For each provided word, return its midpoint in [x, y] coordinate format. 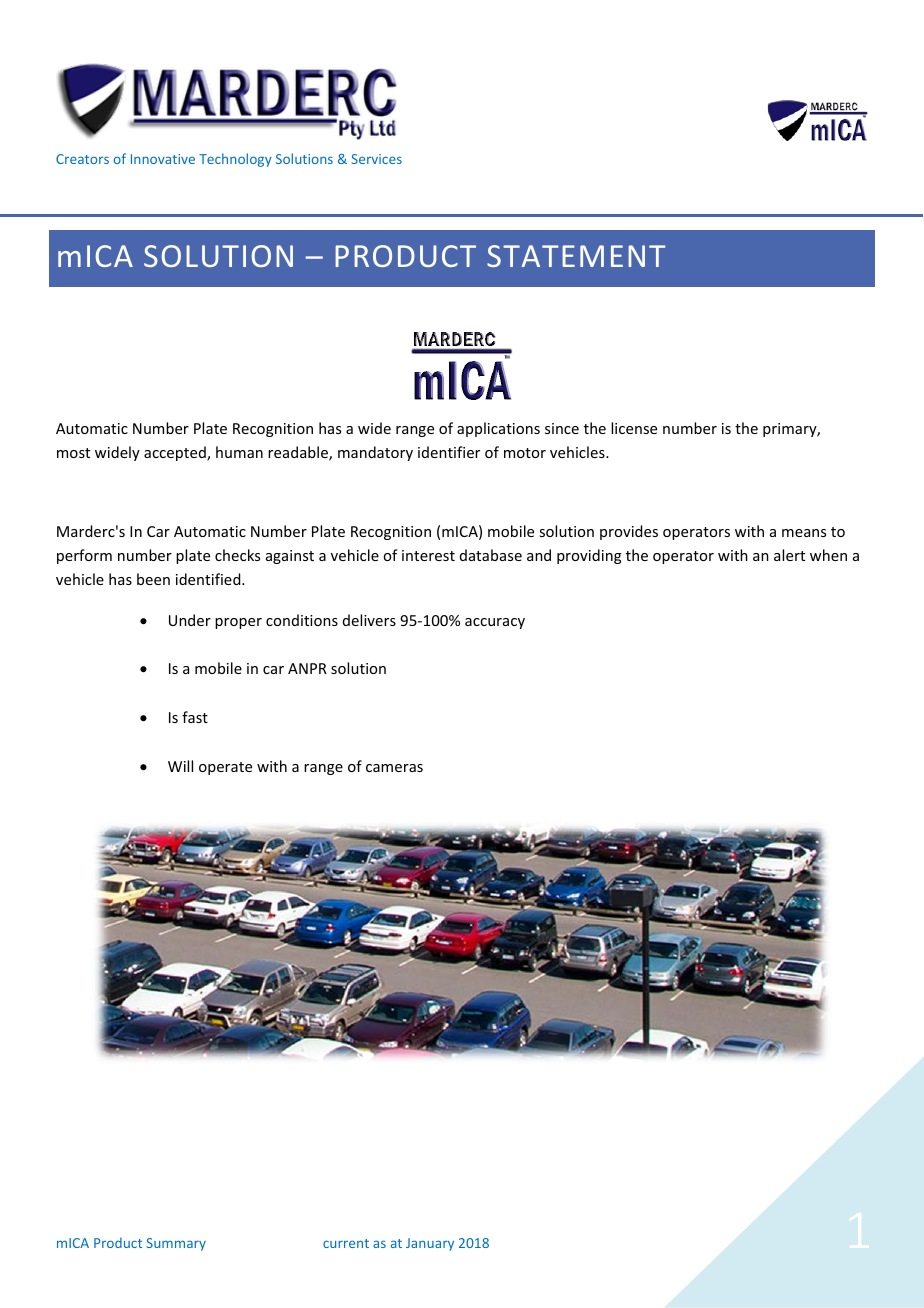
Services [376, 159]
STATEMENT [576, 256]
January [430, 1244]
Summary [176, 1244]
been [153, 579]
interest [428, 555]
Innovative [163, 159]
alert [789, 555]
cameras [394, 768]
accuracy [495, 623]
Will [180, 766]
